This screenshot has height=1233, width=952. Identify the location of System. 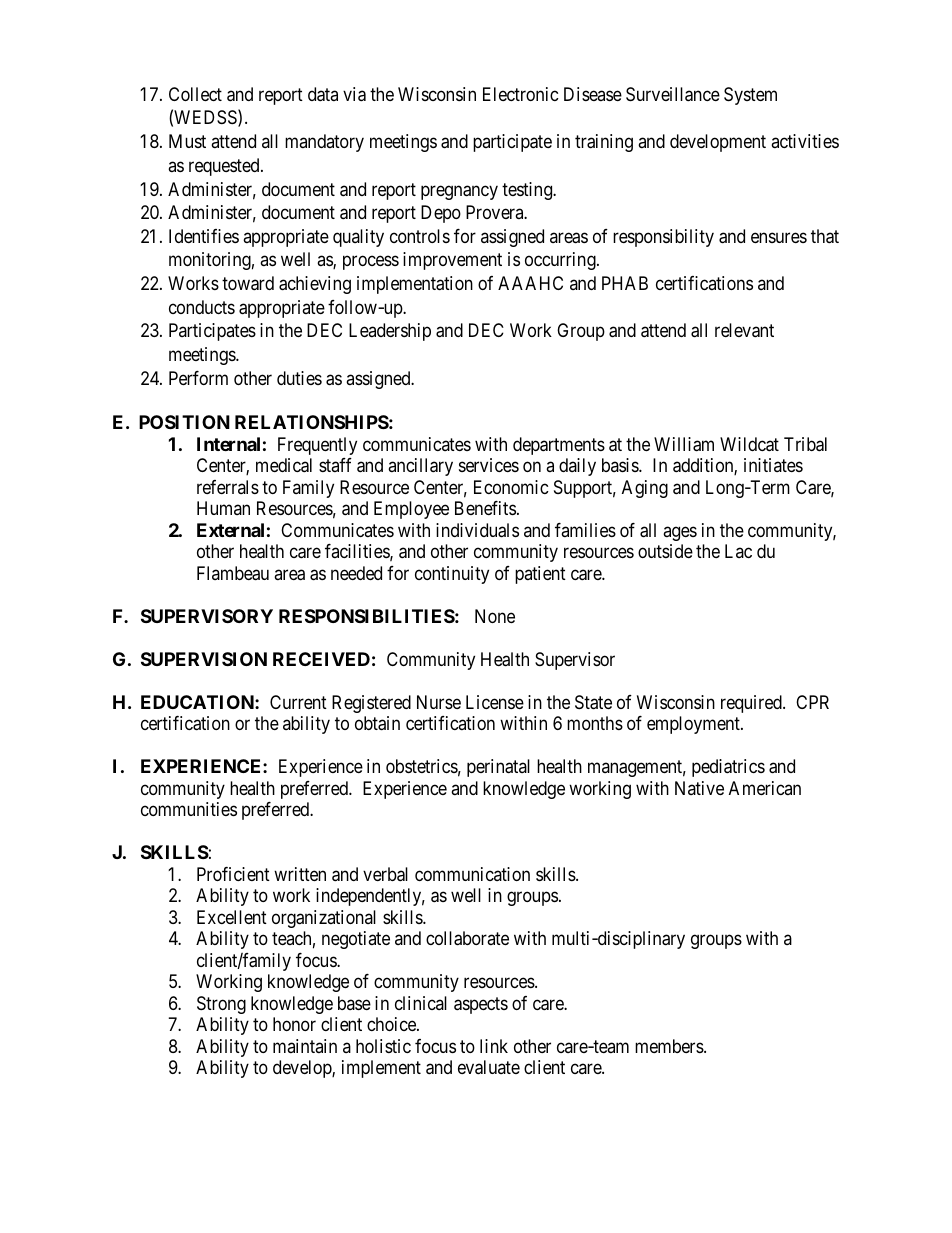
(750, 96).
